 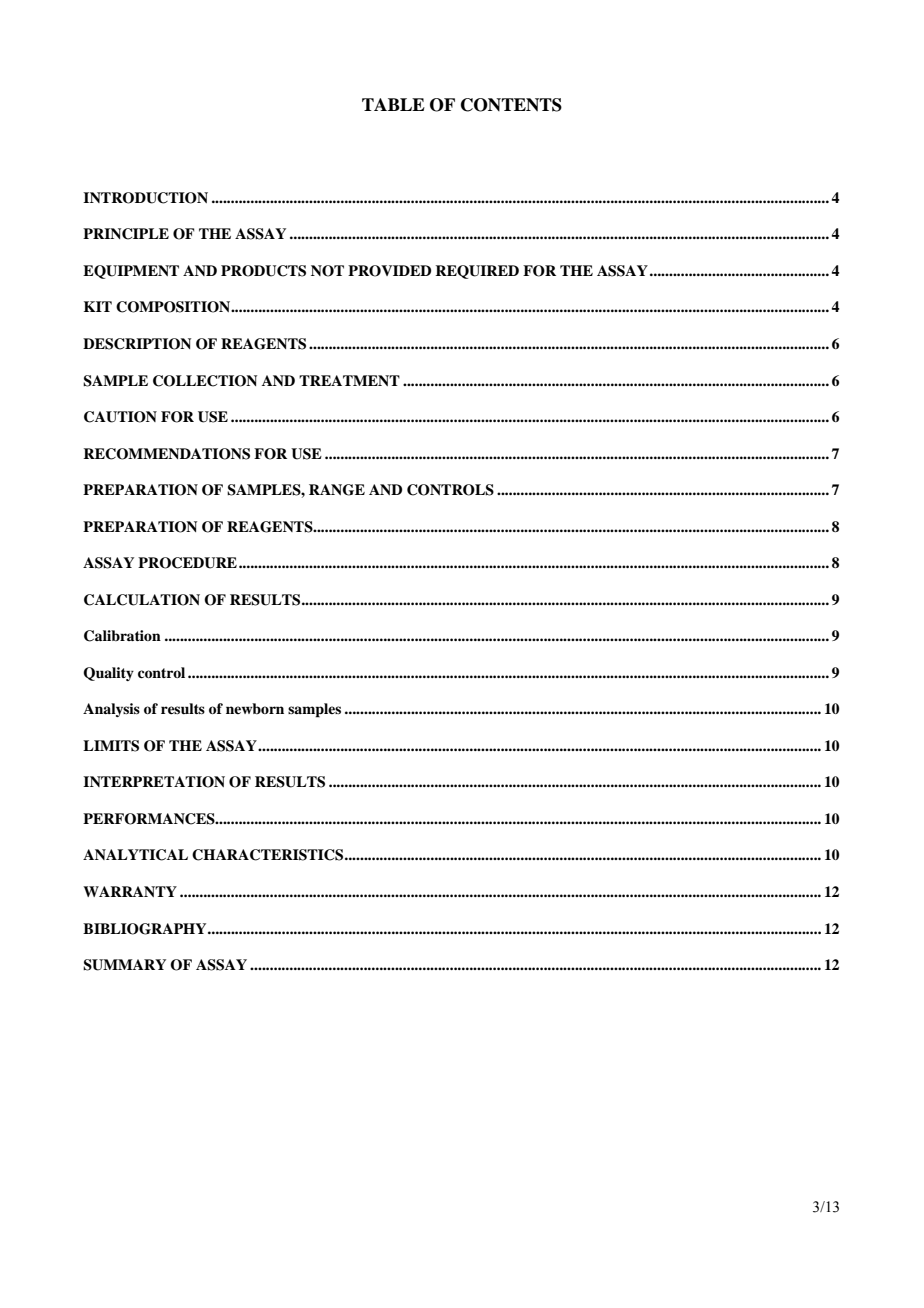 What do you see at coordinates (187, 563) in the image?
I see `PROCEDURE` at bounding box center [187, 563].
